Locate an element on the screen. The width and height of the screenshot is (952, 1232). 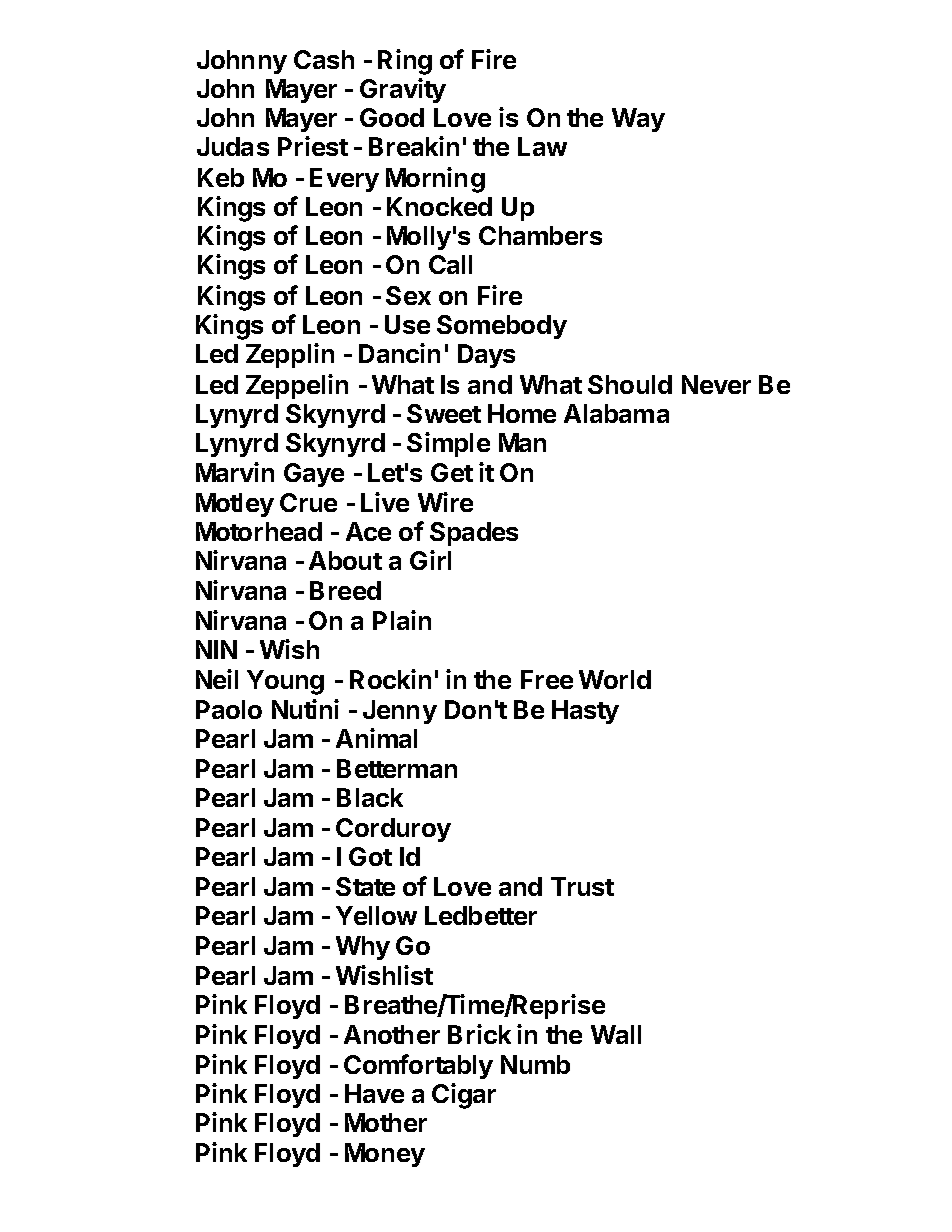
Hasty is located at coordinates (585, 712).
